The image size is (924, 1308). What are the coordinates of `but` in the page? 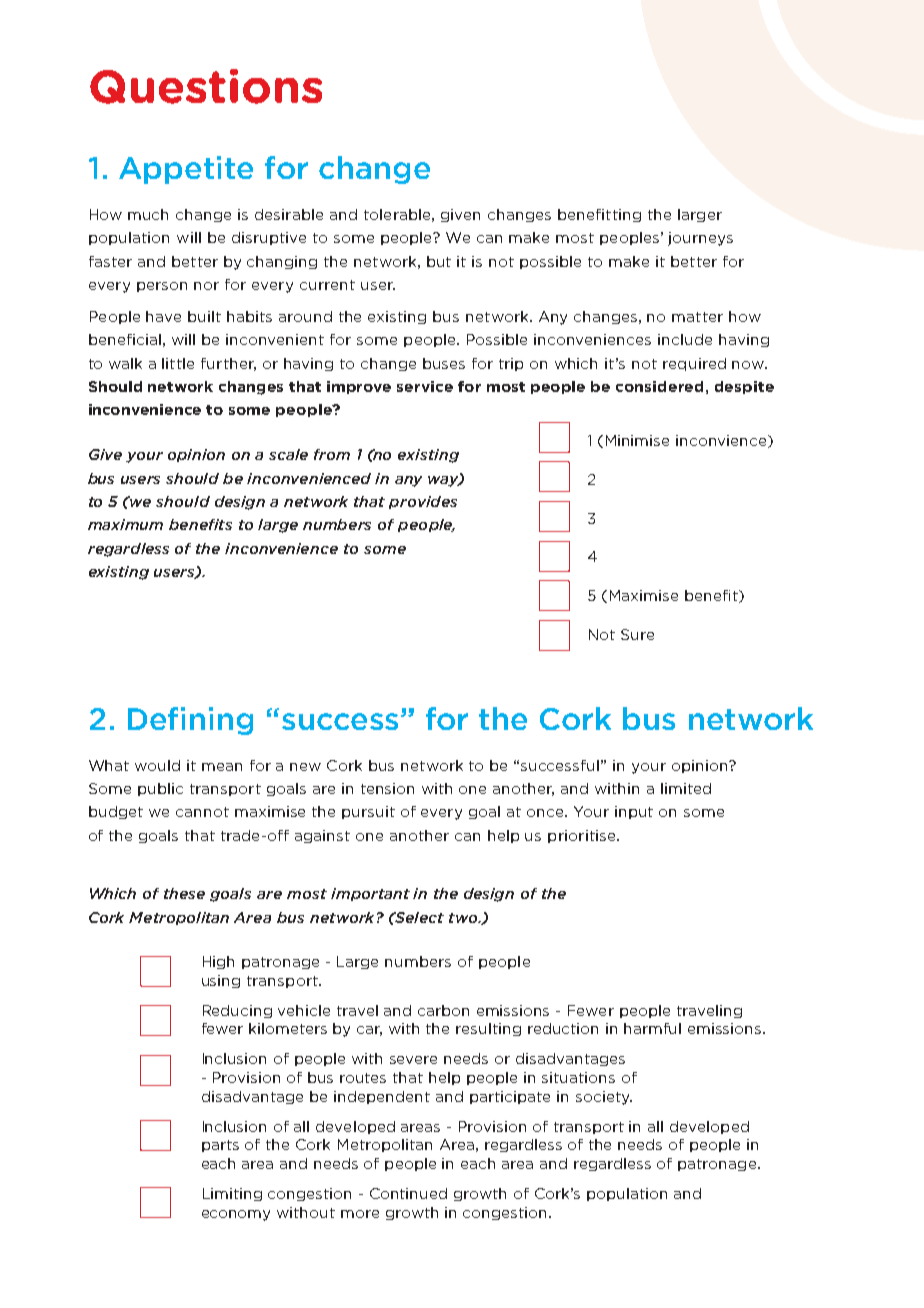 It's located at (439, 261).
